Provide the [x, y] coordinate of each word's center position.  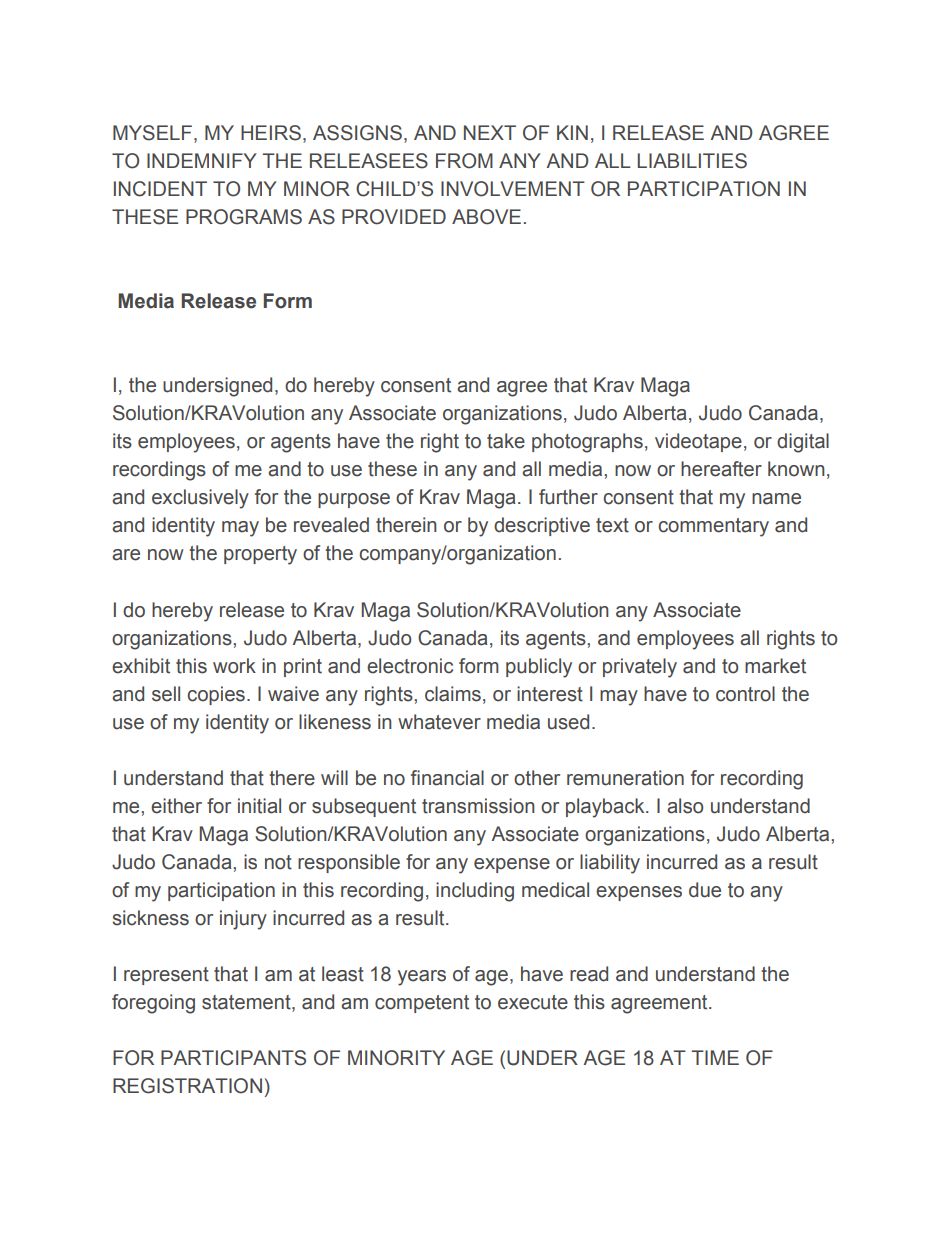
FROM [464, 161]
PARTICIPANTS [233, 1058]
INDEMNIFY [202, 160]
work [234, 666]
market [775, 666]
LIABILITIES [692, 161]
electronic [410, 666]
